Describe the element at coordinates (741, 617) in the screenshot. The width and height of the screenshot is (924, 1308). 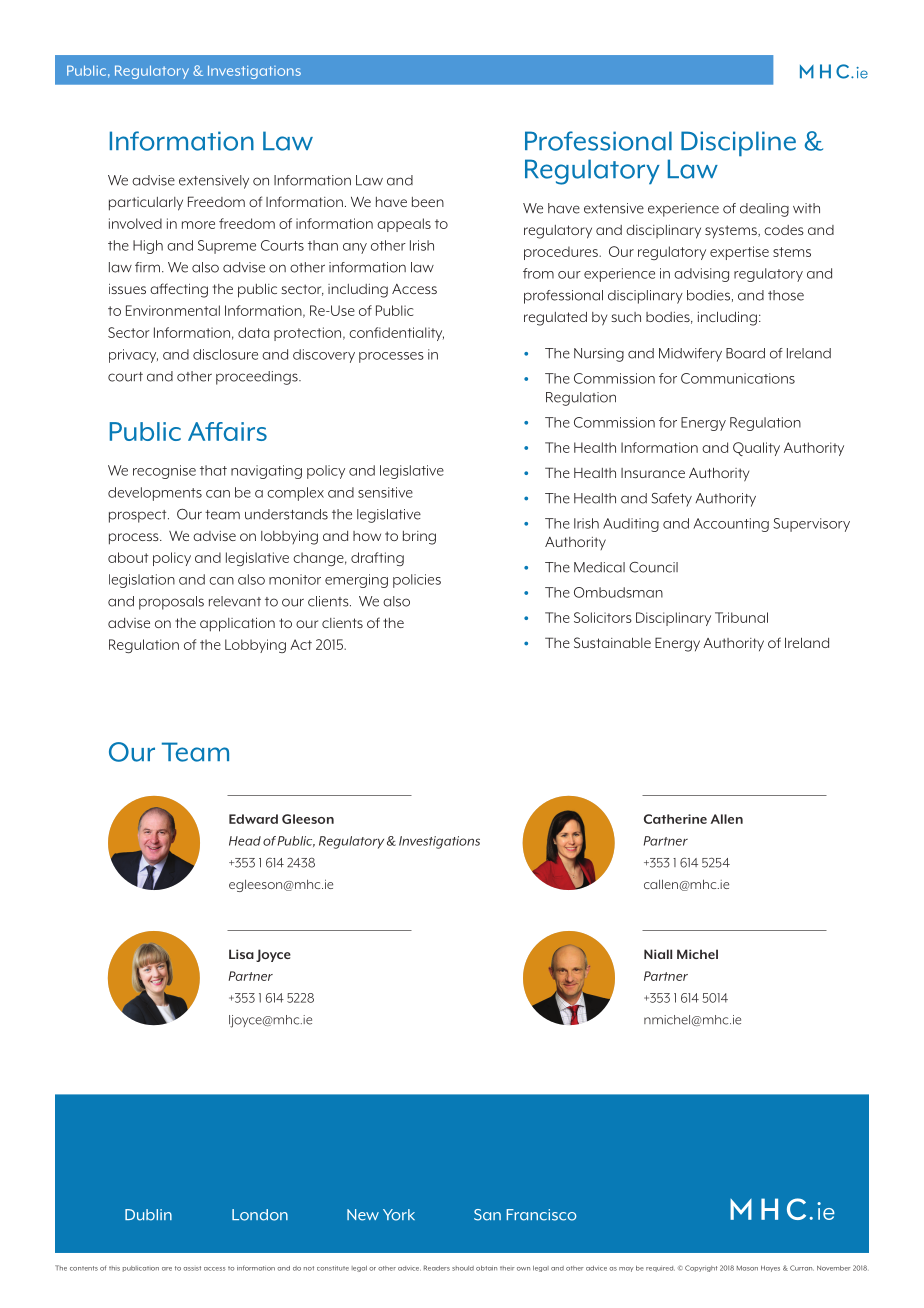
I see `Tribunal` at that location.
